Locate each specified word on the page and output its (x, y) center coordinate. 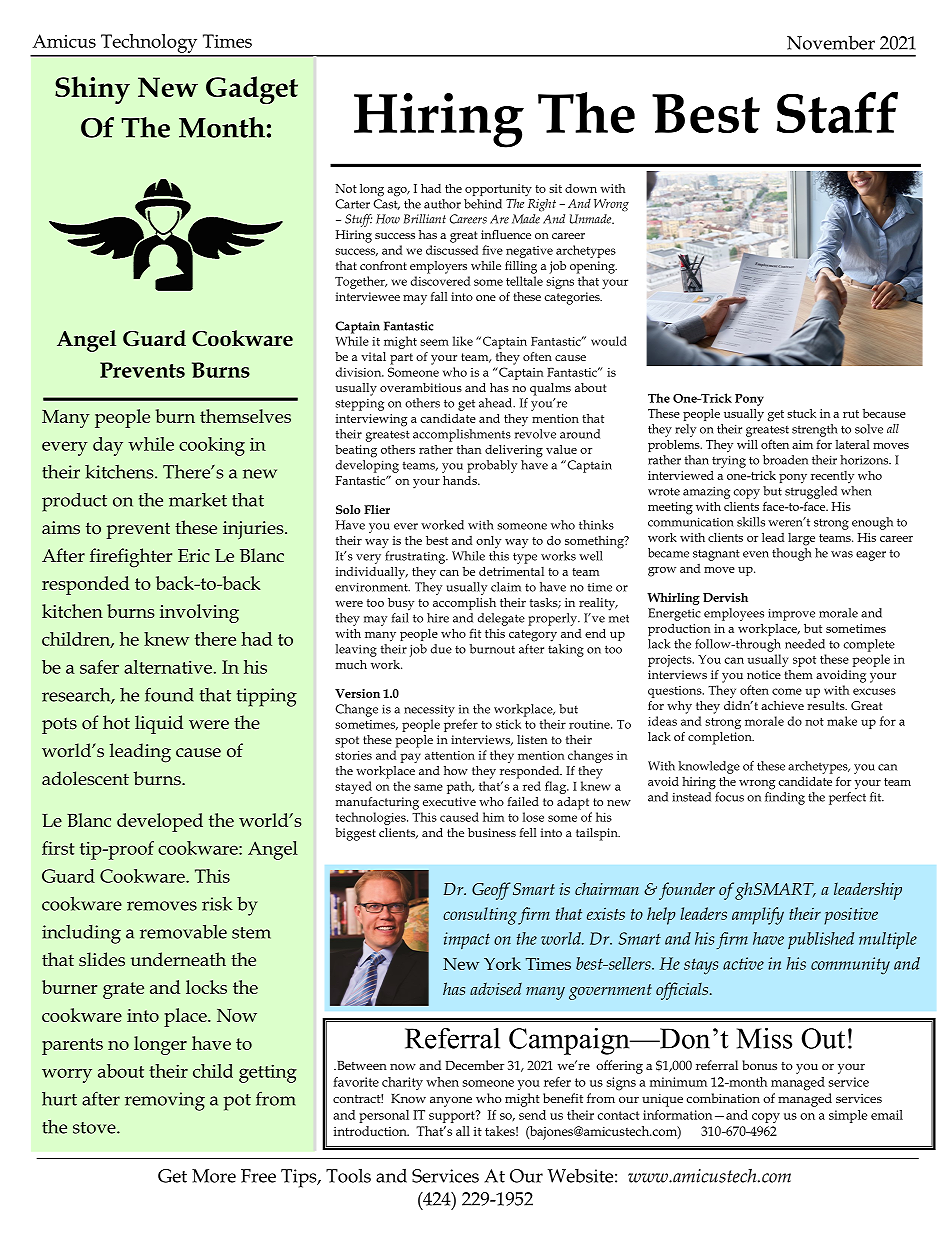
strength (815, 430)
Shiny (92, 90)
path (460, 787)
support (453, 1116)
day (108, 446)
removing (165, 1101)
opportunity (498, 190)
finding (785, 798)
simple (848, 1116)
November (831, 42)
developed (160, 822)
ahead (497, 403)
